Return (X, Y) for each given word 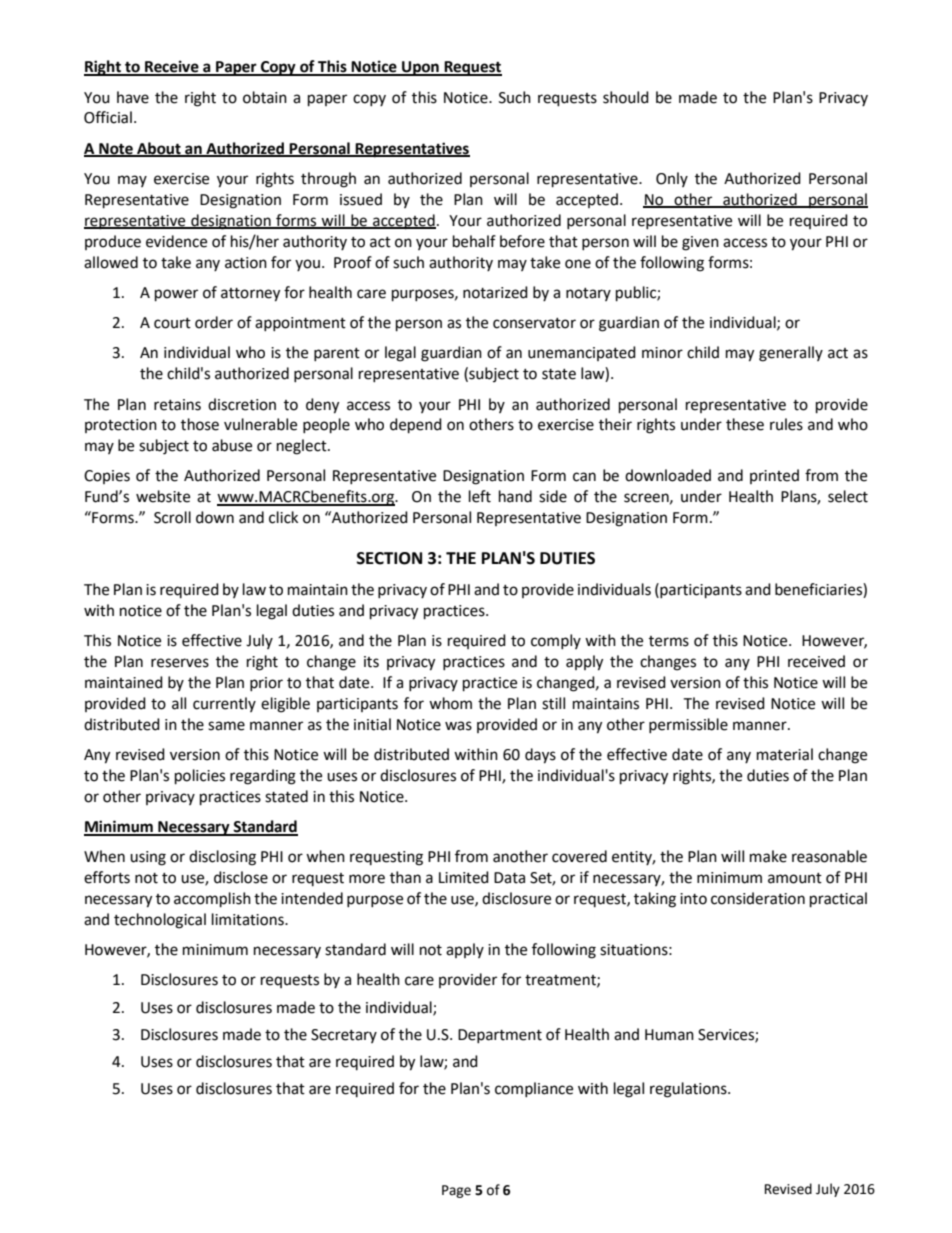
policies (200, 777)
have (133, 97)
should (626, 97)
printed (774, 476)
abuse (232, 445)
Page (456, 1191)
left (480, 496)
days (540, 756)
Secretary (344, 1036)
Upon (420, 68)
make (768, 856)
